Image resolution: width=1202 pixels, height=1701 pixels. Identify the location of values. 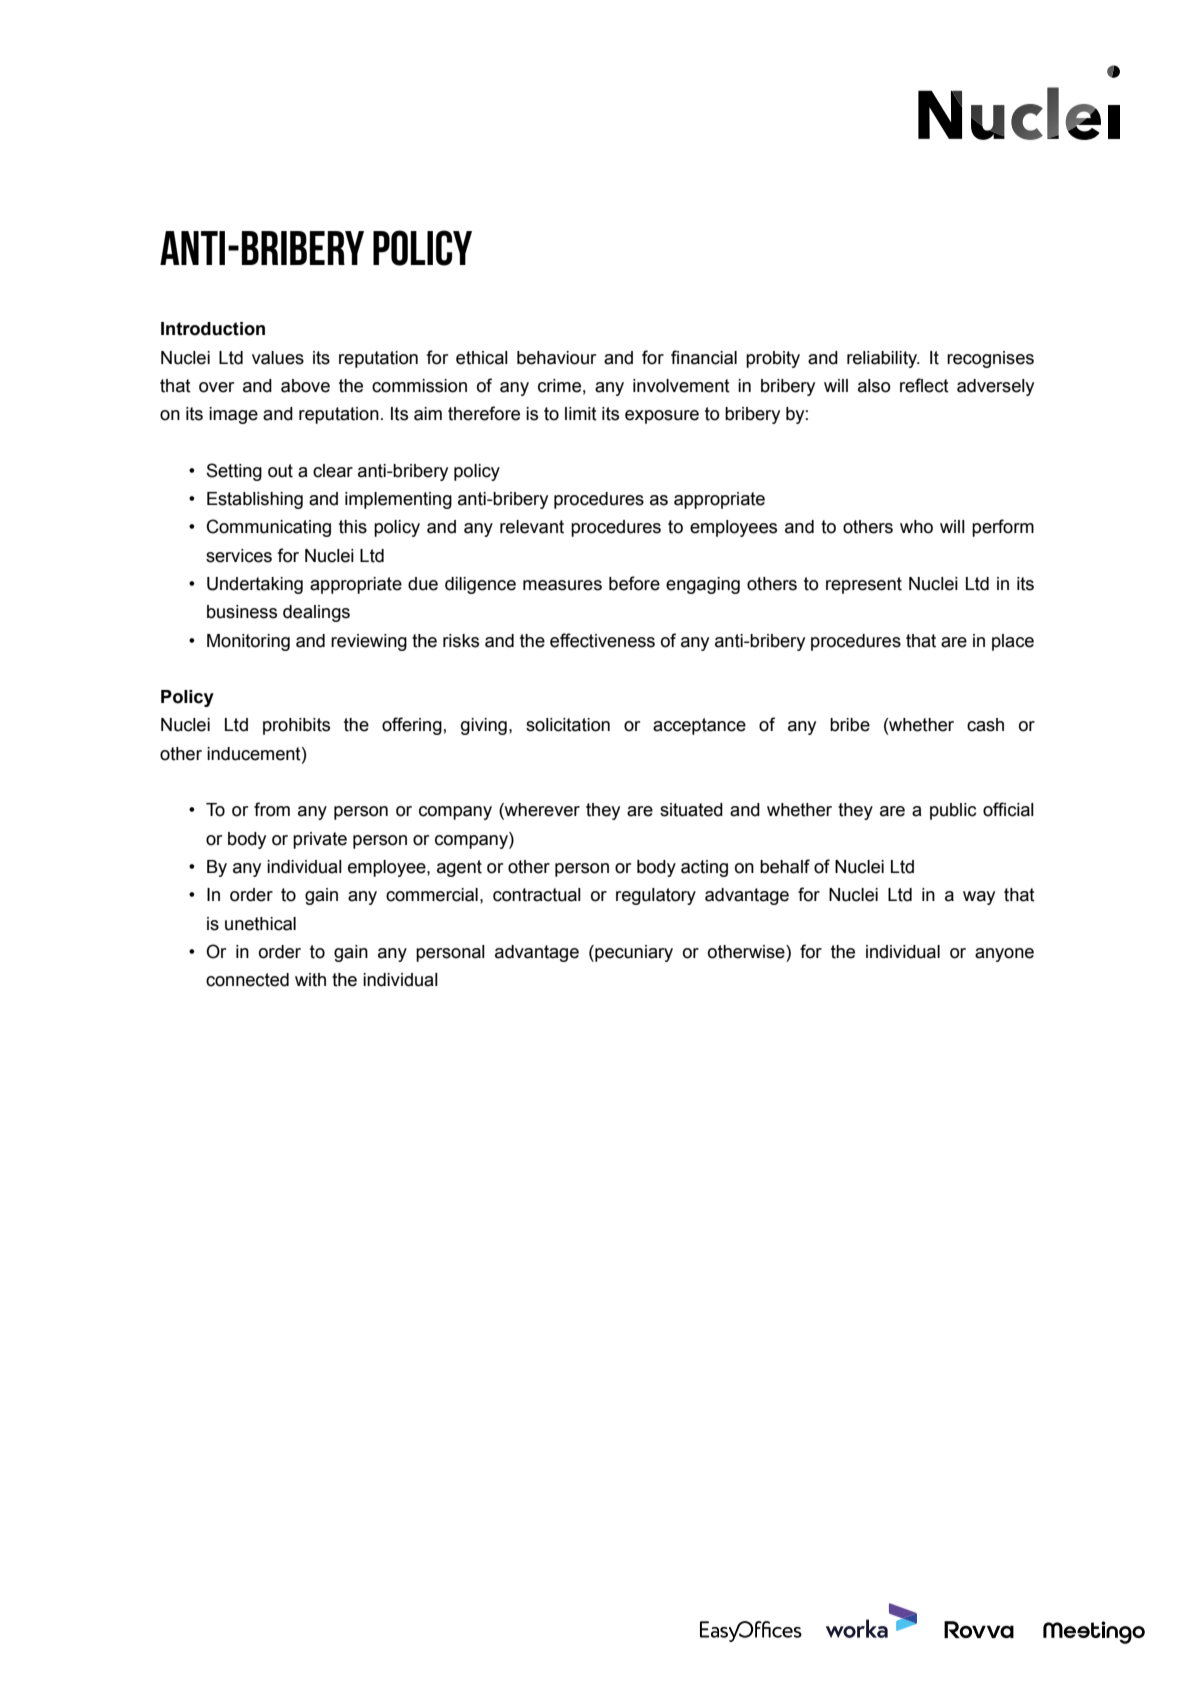
(278, 358).
